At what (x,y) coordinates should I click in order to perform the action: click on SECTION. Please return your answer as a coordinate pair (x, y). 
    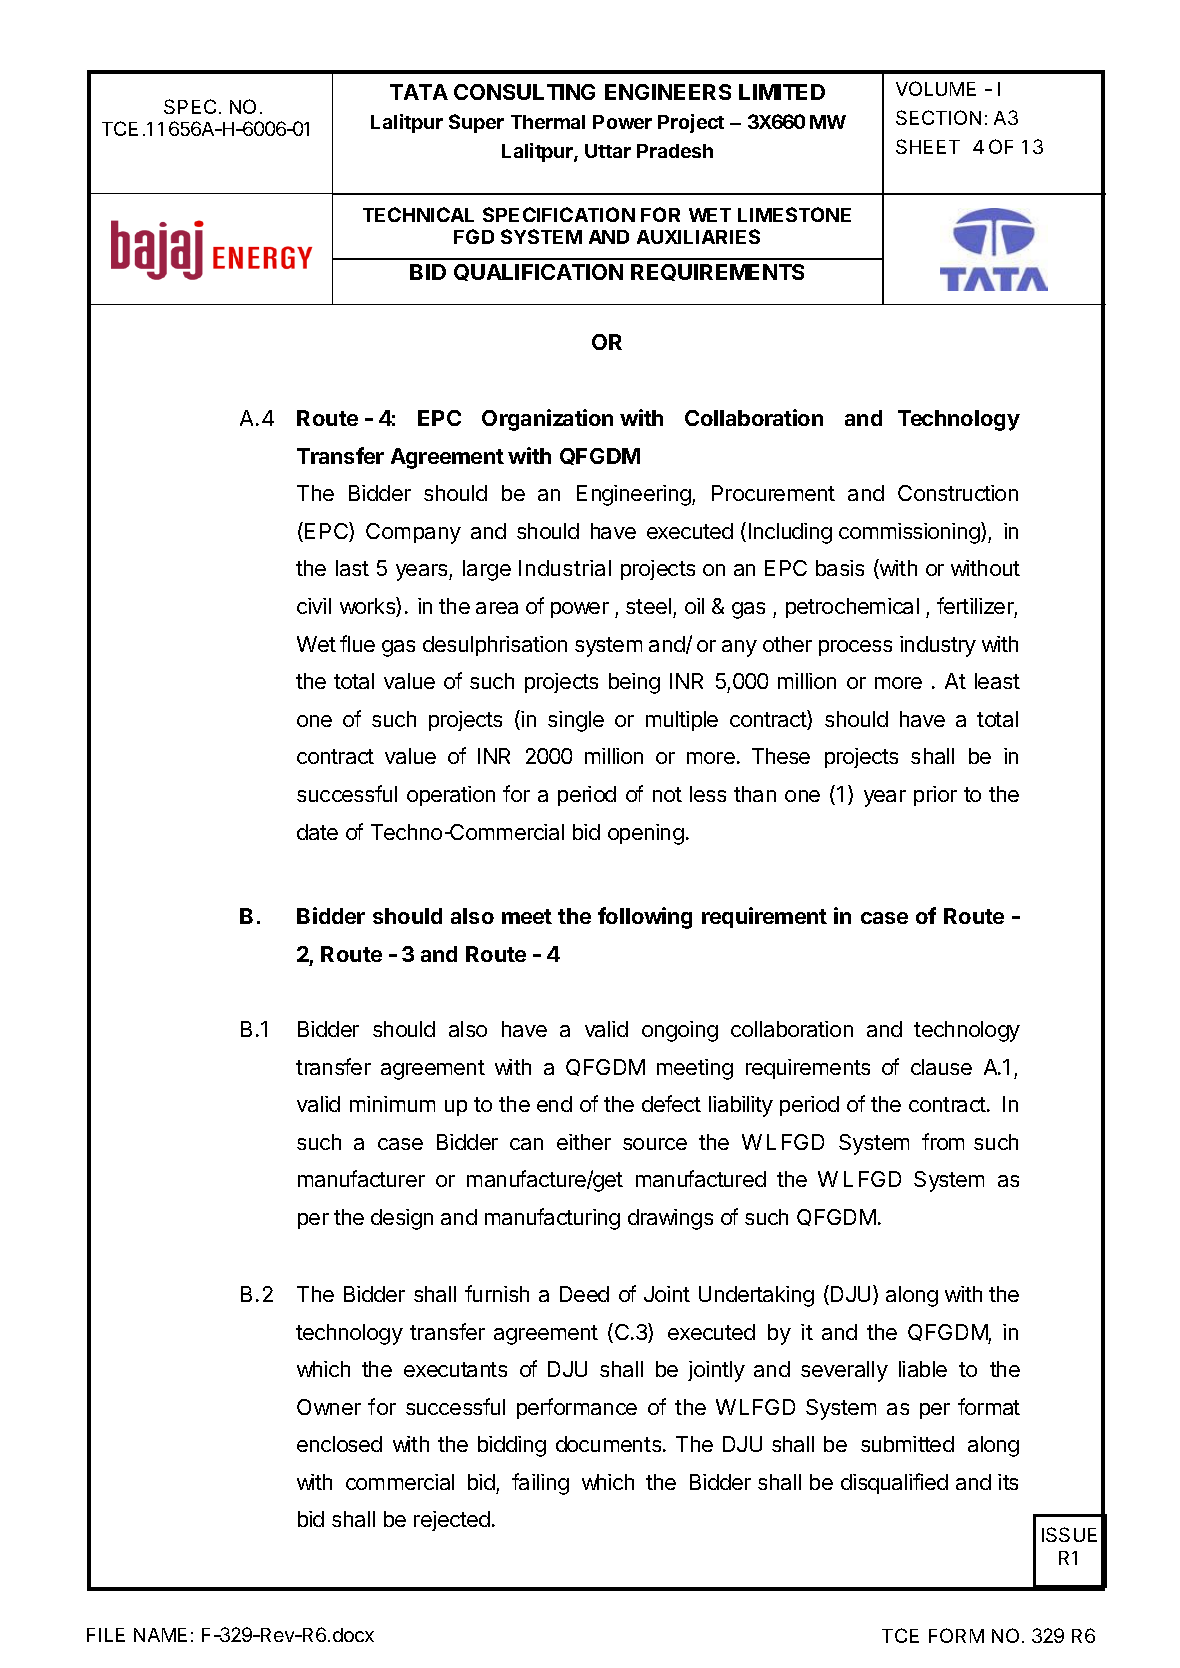
    Looking at the image, I should click on (938, 117).
